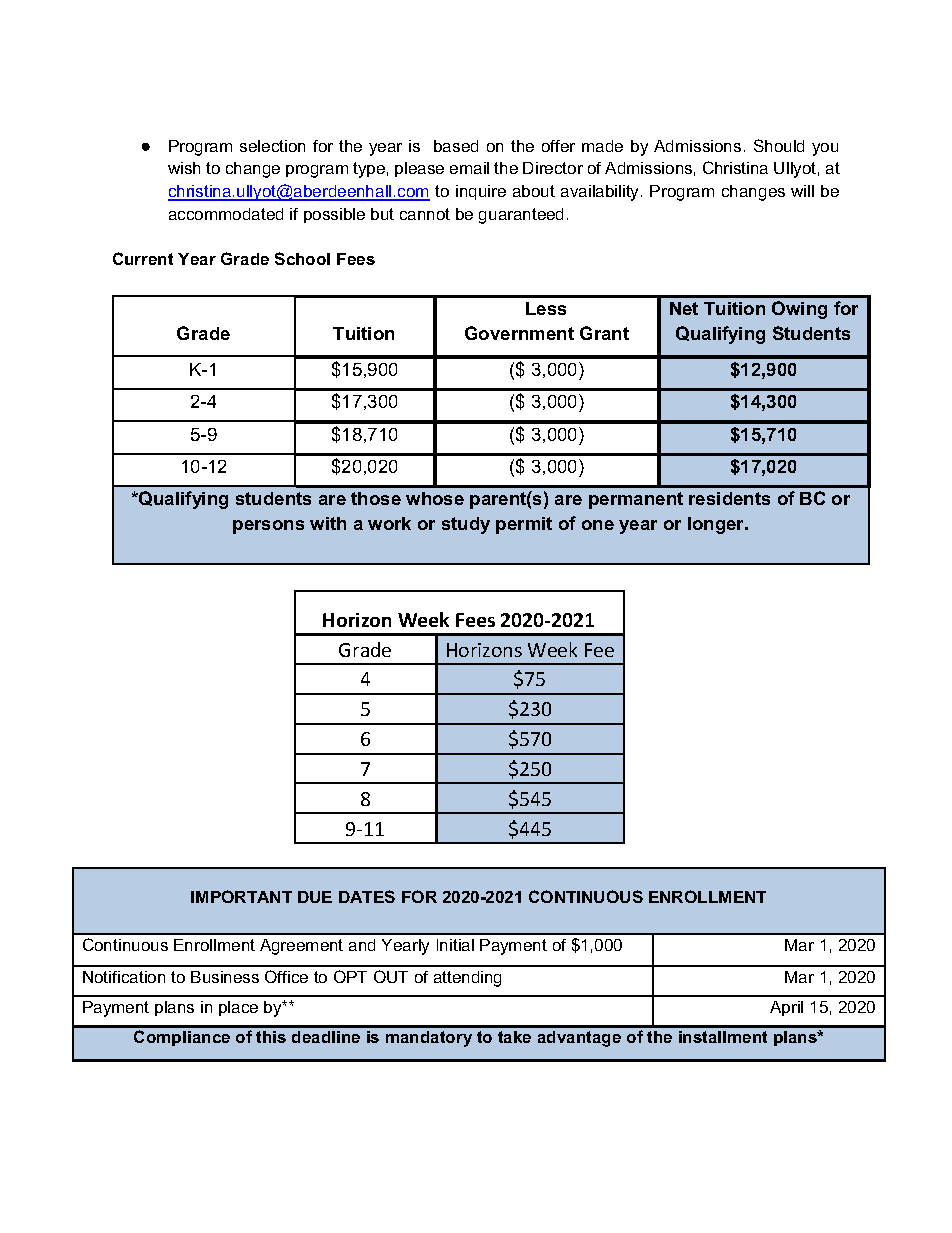 This document has width=952, height=1233. What do you see at coordinates (729, 498) in the document?
I see `residents` at bounding box center [729, 498].
